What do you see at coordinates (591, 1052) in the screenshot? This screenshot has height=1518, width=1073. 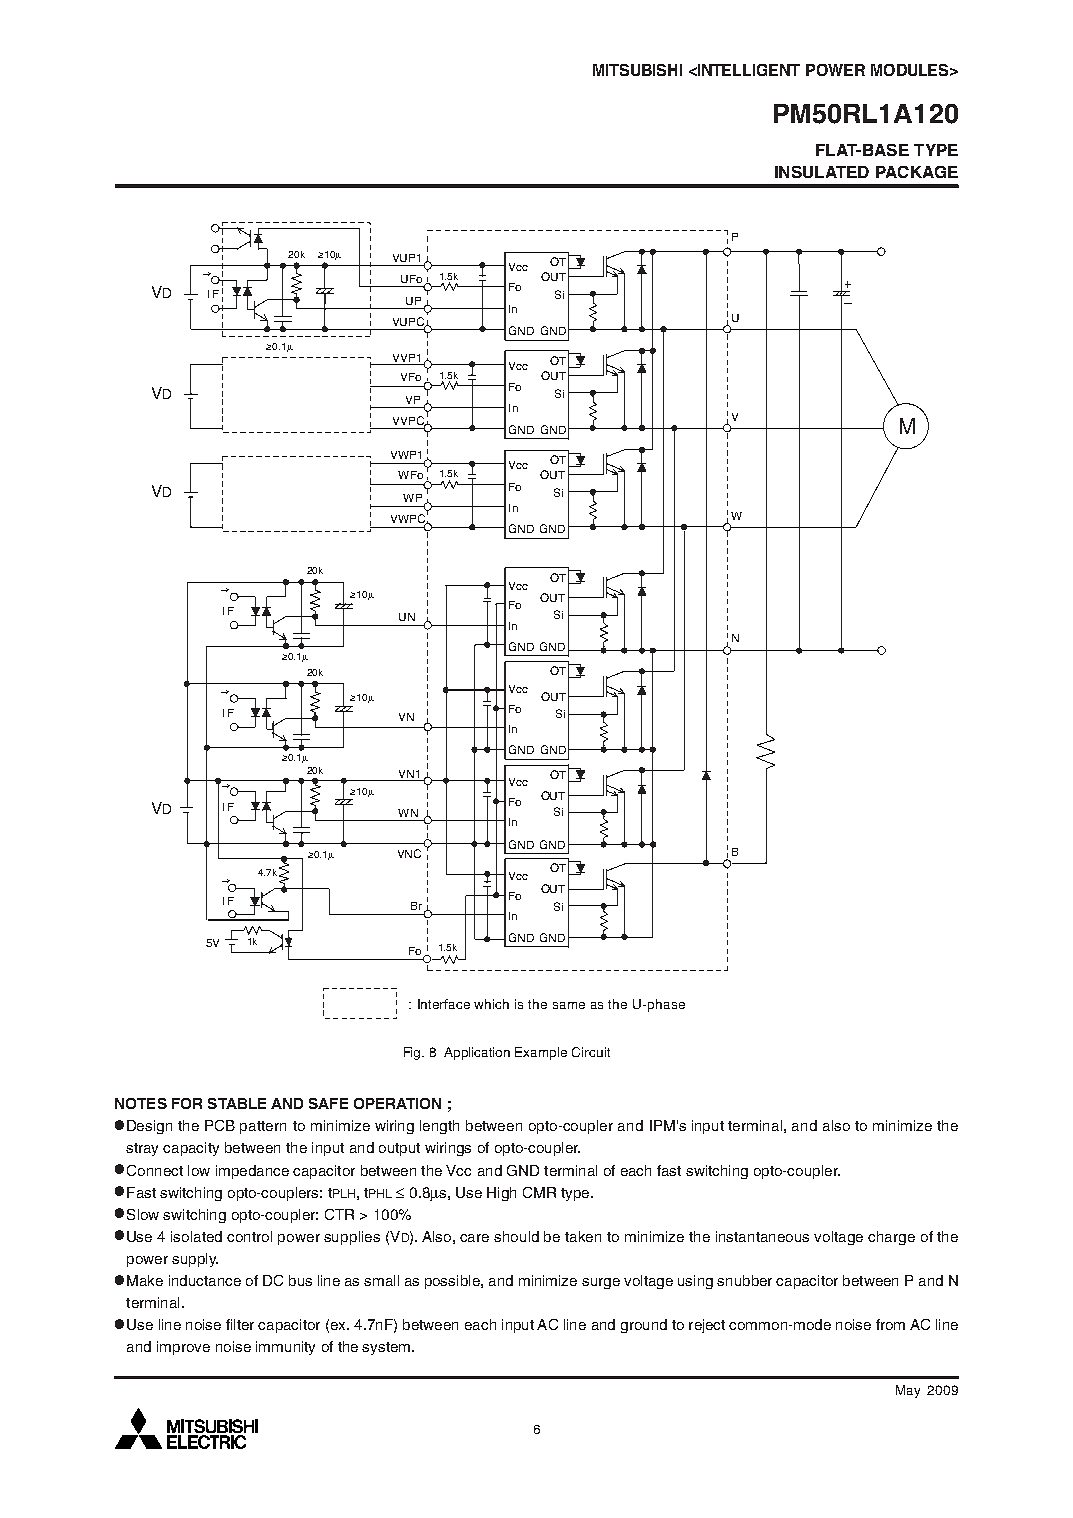 I see `Circuit` at bounding box center [591, 1052].
